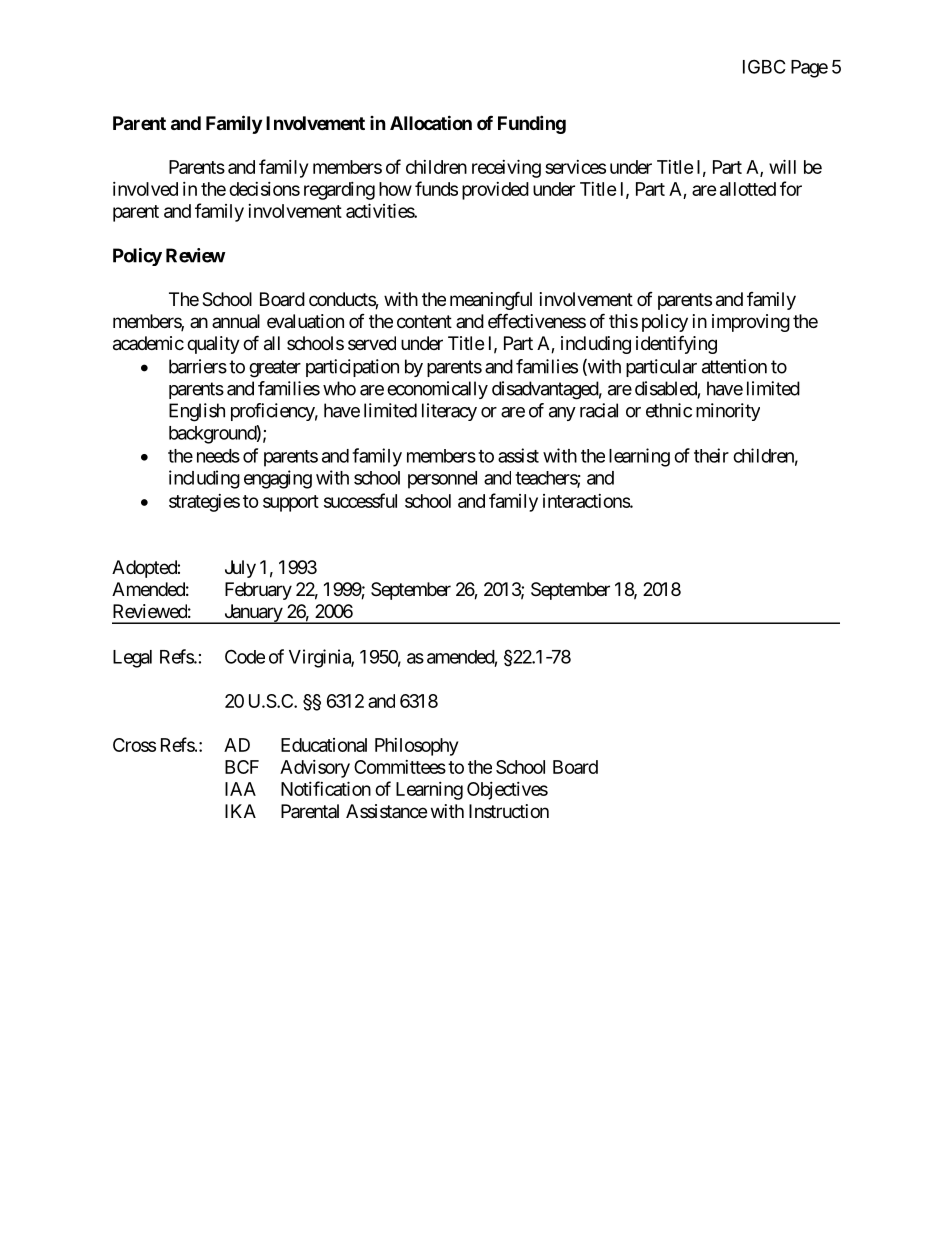  I want to click on their, so click(711, 455).
